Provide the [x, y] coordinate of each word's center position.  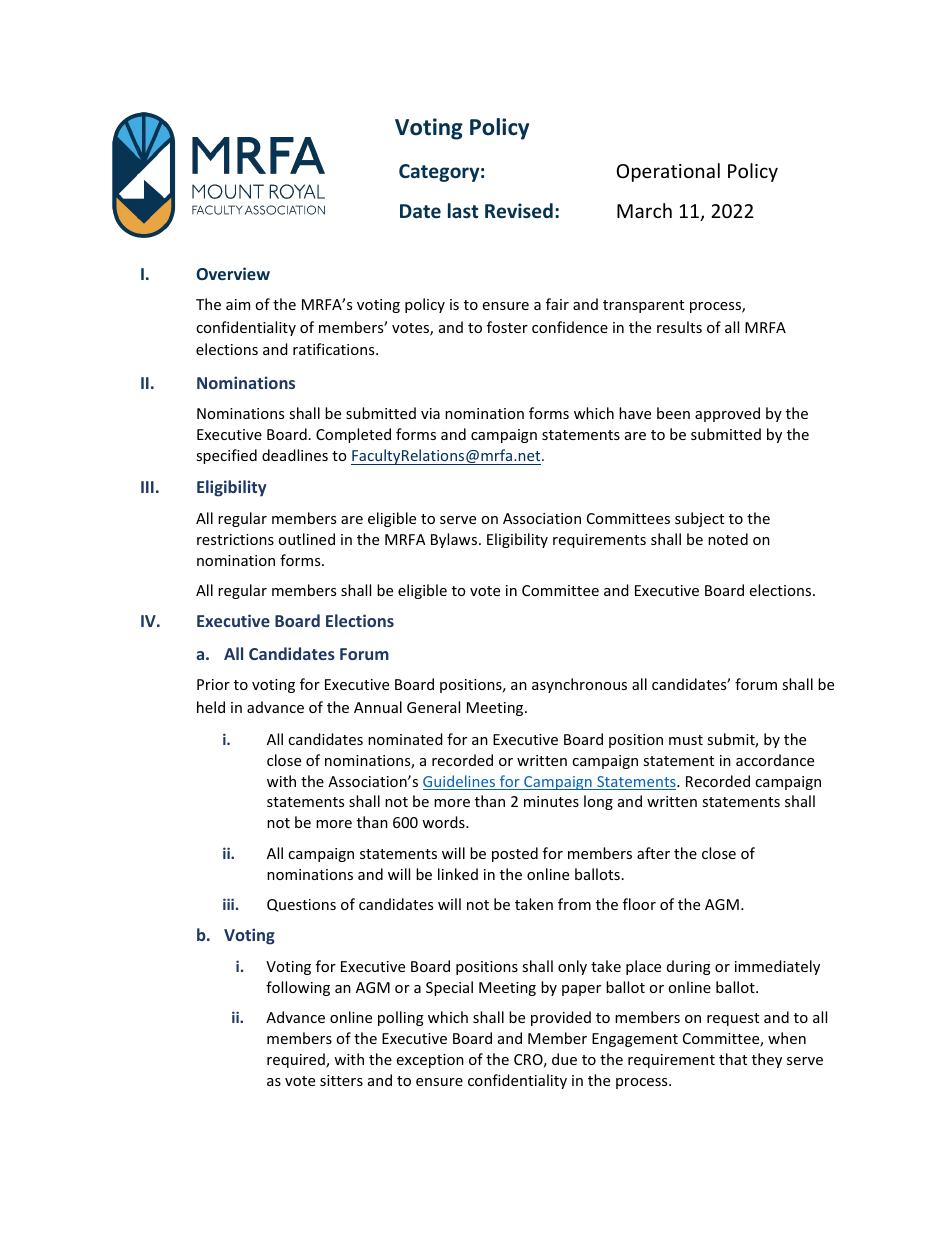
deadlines [295, 455]
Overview [233, 273]
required [297, 1060]
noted [728, 539]
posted [515, 854]
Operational [668, 172]
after [653, 853]
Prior [213, 684]
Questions [301, 905]
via [430, 413]
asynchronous [579, 685]
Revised [519, 210]
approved [727, 414]
